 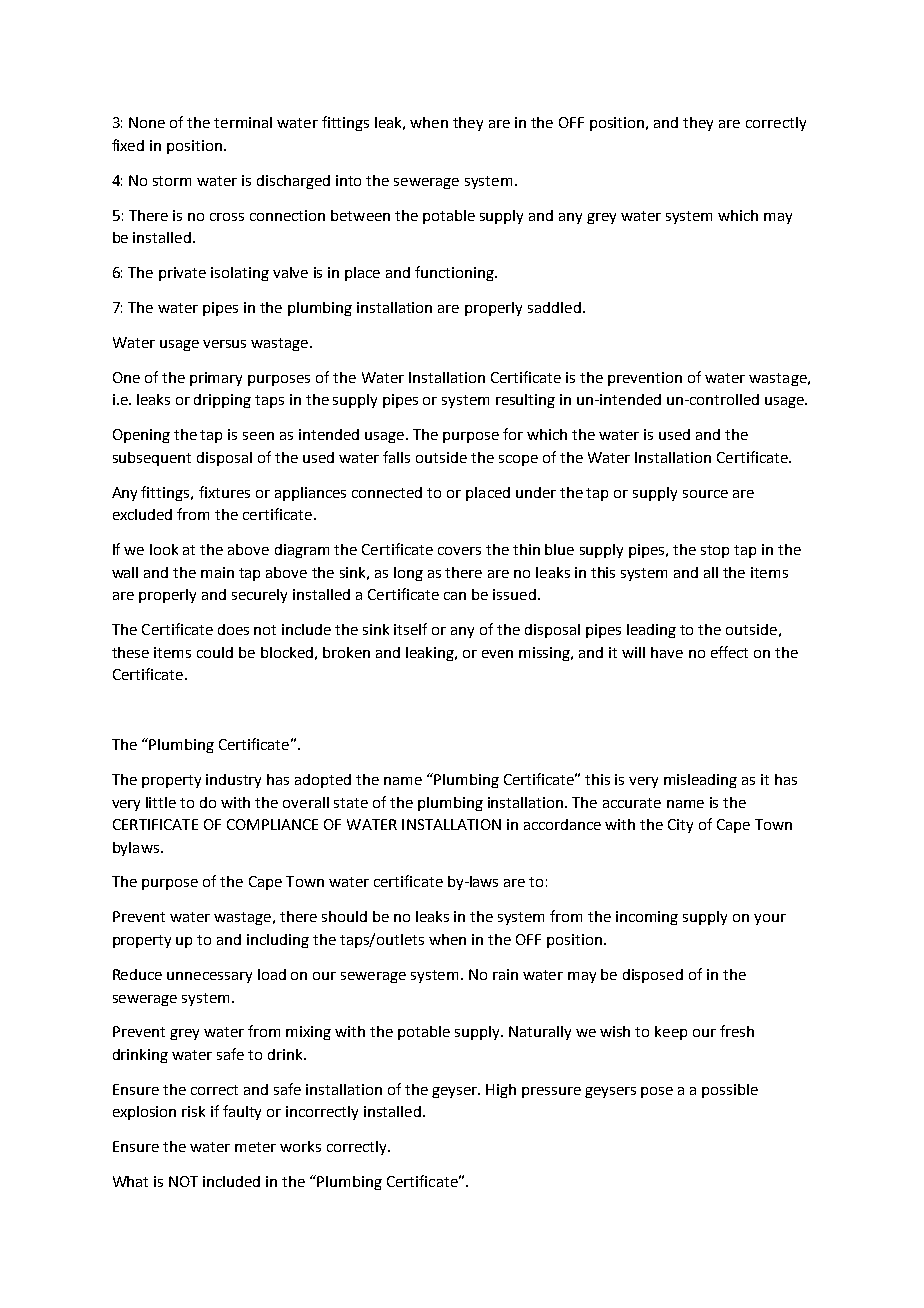 I want to click on for, so click(x=513, y=434).
